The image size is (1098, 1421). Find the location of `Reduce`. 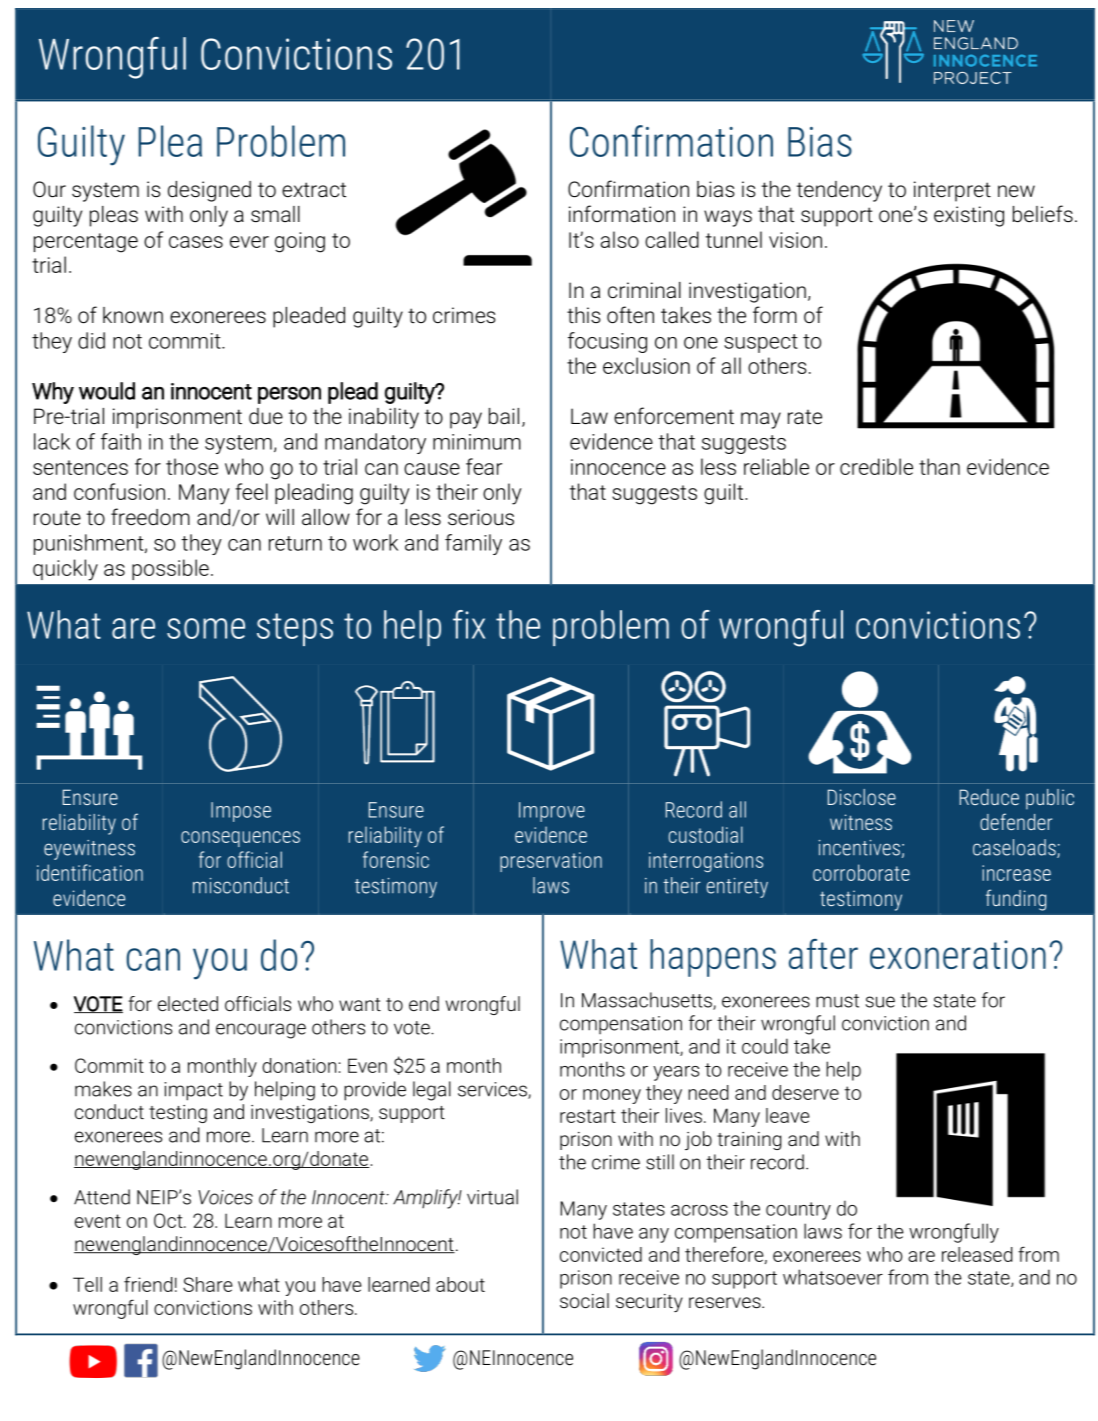

Reduce is located at coordinates (989, 797).
